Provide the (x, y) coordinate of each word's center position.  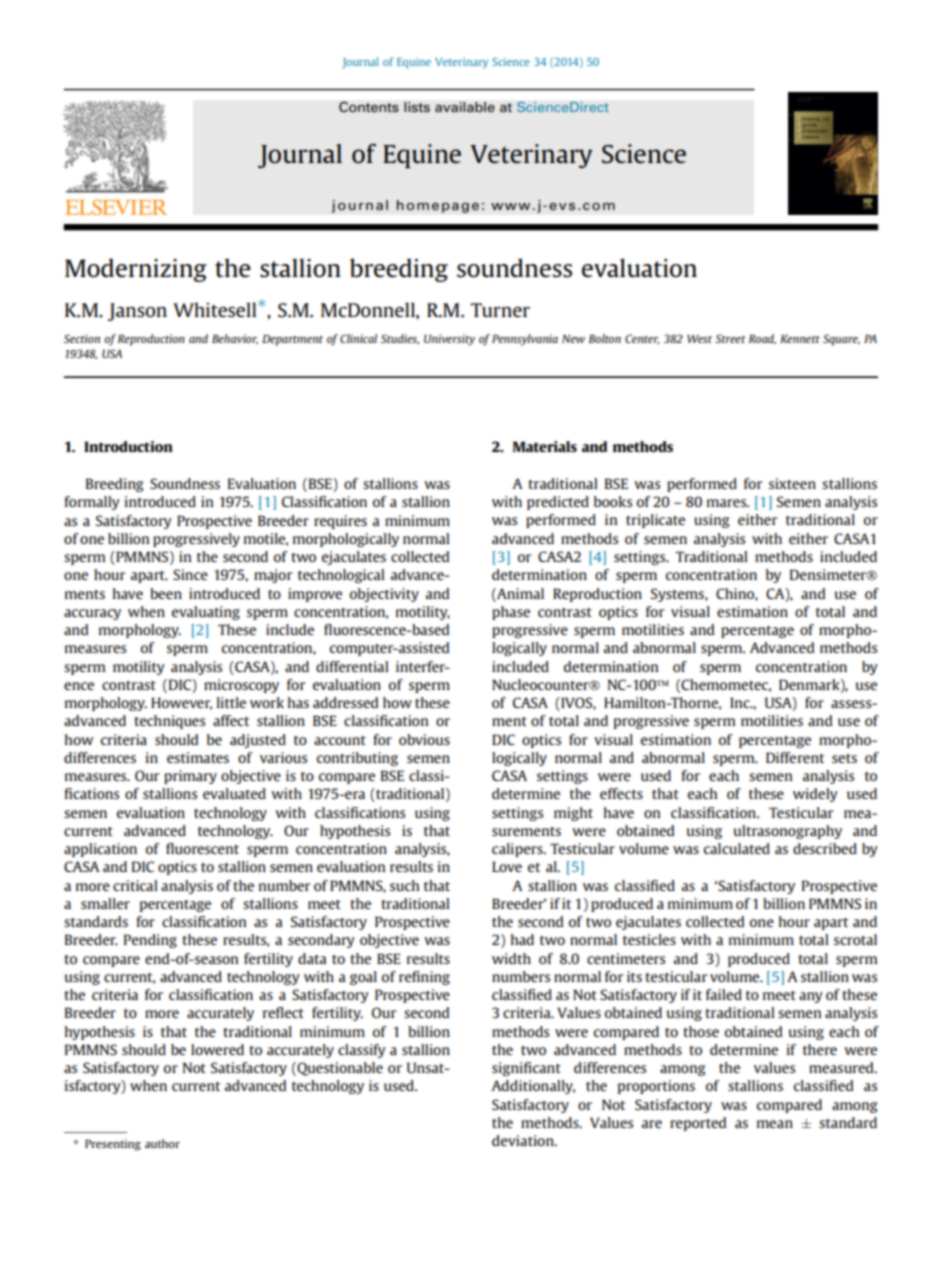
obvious (424, 739)
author (162, 1143)
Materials (545, 446)
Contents (369, 107)
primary (190, 777)
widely (815, 795)
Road (762, 339)
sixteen (792, 483)
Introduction (128, 446)
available (465, 107)
